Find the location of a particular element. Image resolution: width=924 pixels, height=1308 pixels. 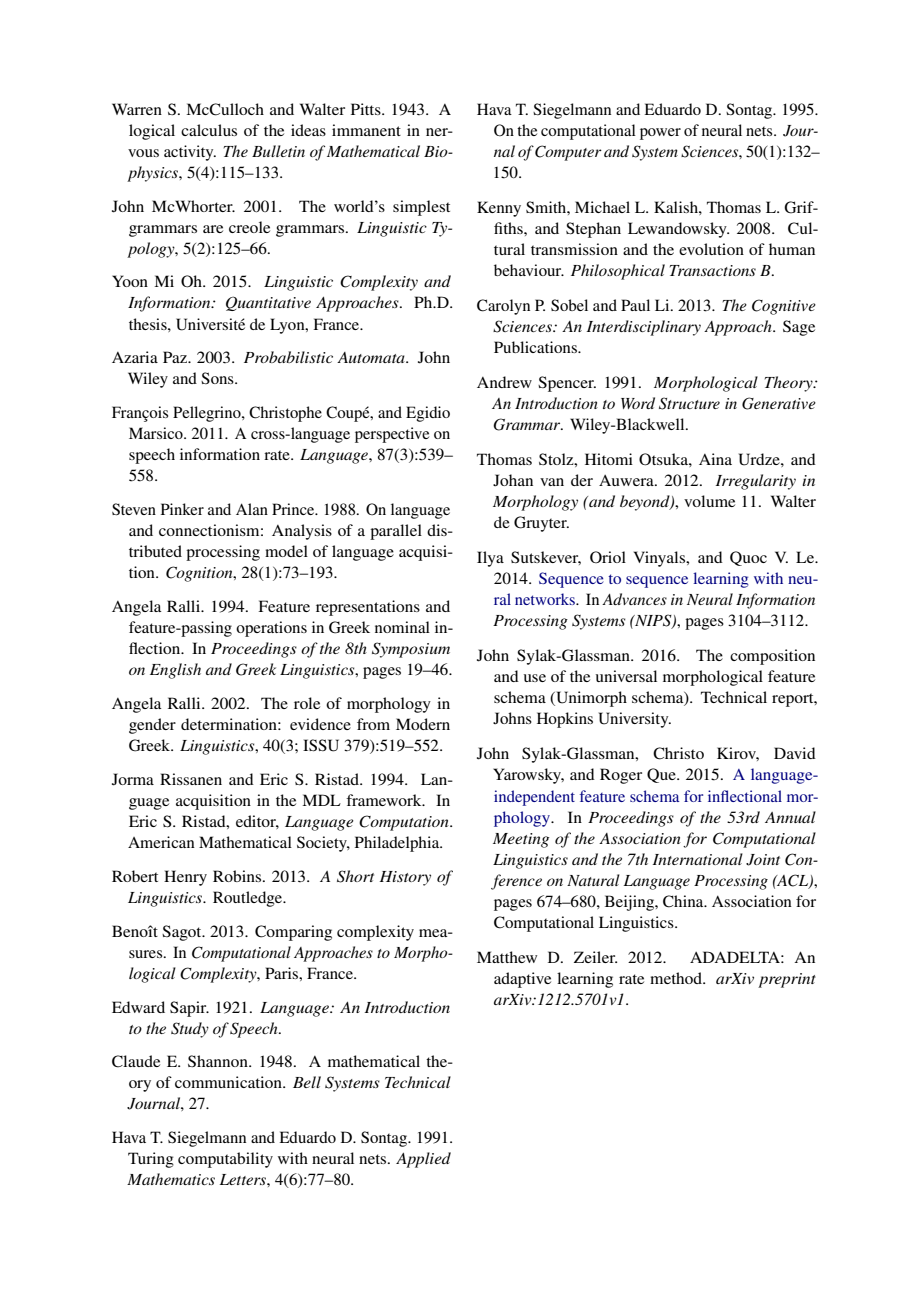

History is located at coordinates (405, 878).
